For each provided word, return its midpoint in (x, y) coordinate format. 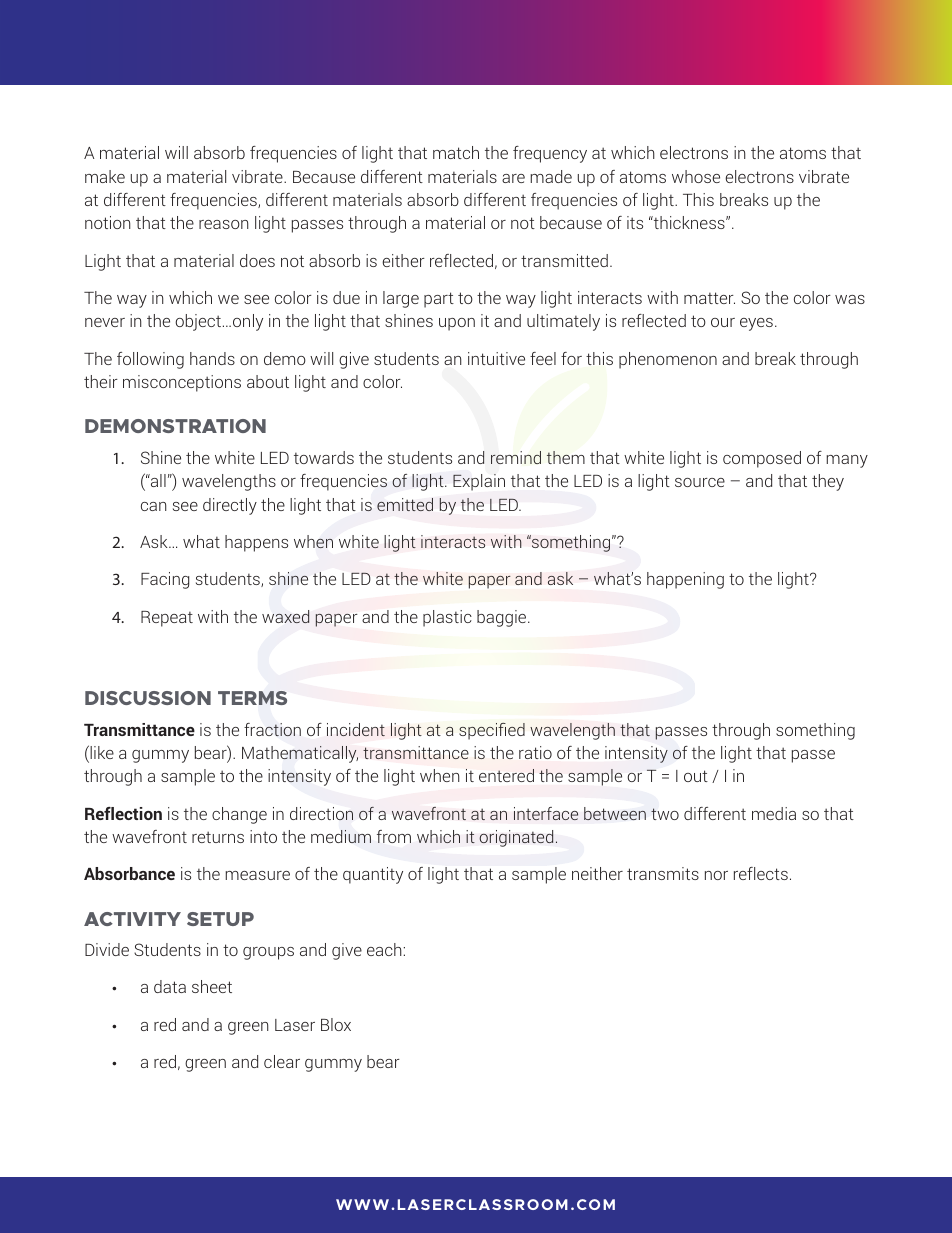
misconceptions (182, 383)
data (170, 986)
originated (516, 838)
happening (685, 580)
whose (696, 176)
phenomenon (668, 360)
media (774, 813)
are (513, 178)
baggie (503, 618)
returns (218, 837)
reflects (761, 873)
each (384, 949)
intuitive (496, 358)
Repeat (167, 619)
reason (224, 224)
